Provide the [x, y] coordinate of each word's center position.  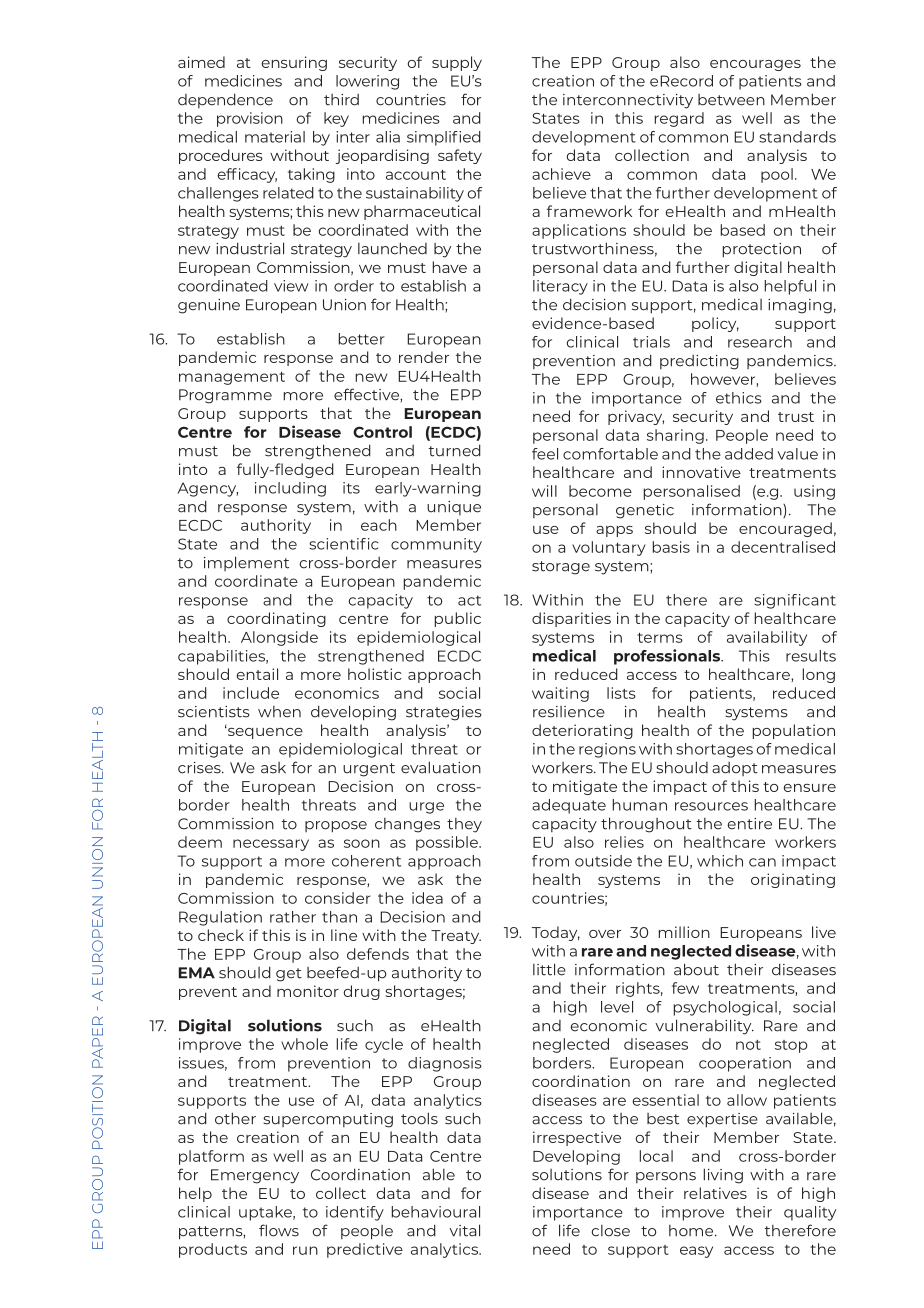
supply [457, 63]
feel [545, 454]
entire [750, 824]
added [749, 454]
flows [279, 1230]
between [731, 100]
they [464, 825]
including [290, 489]
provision [250, 119]
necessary [271, 845]
